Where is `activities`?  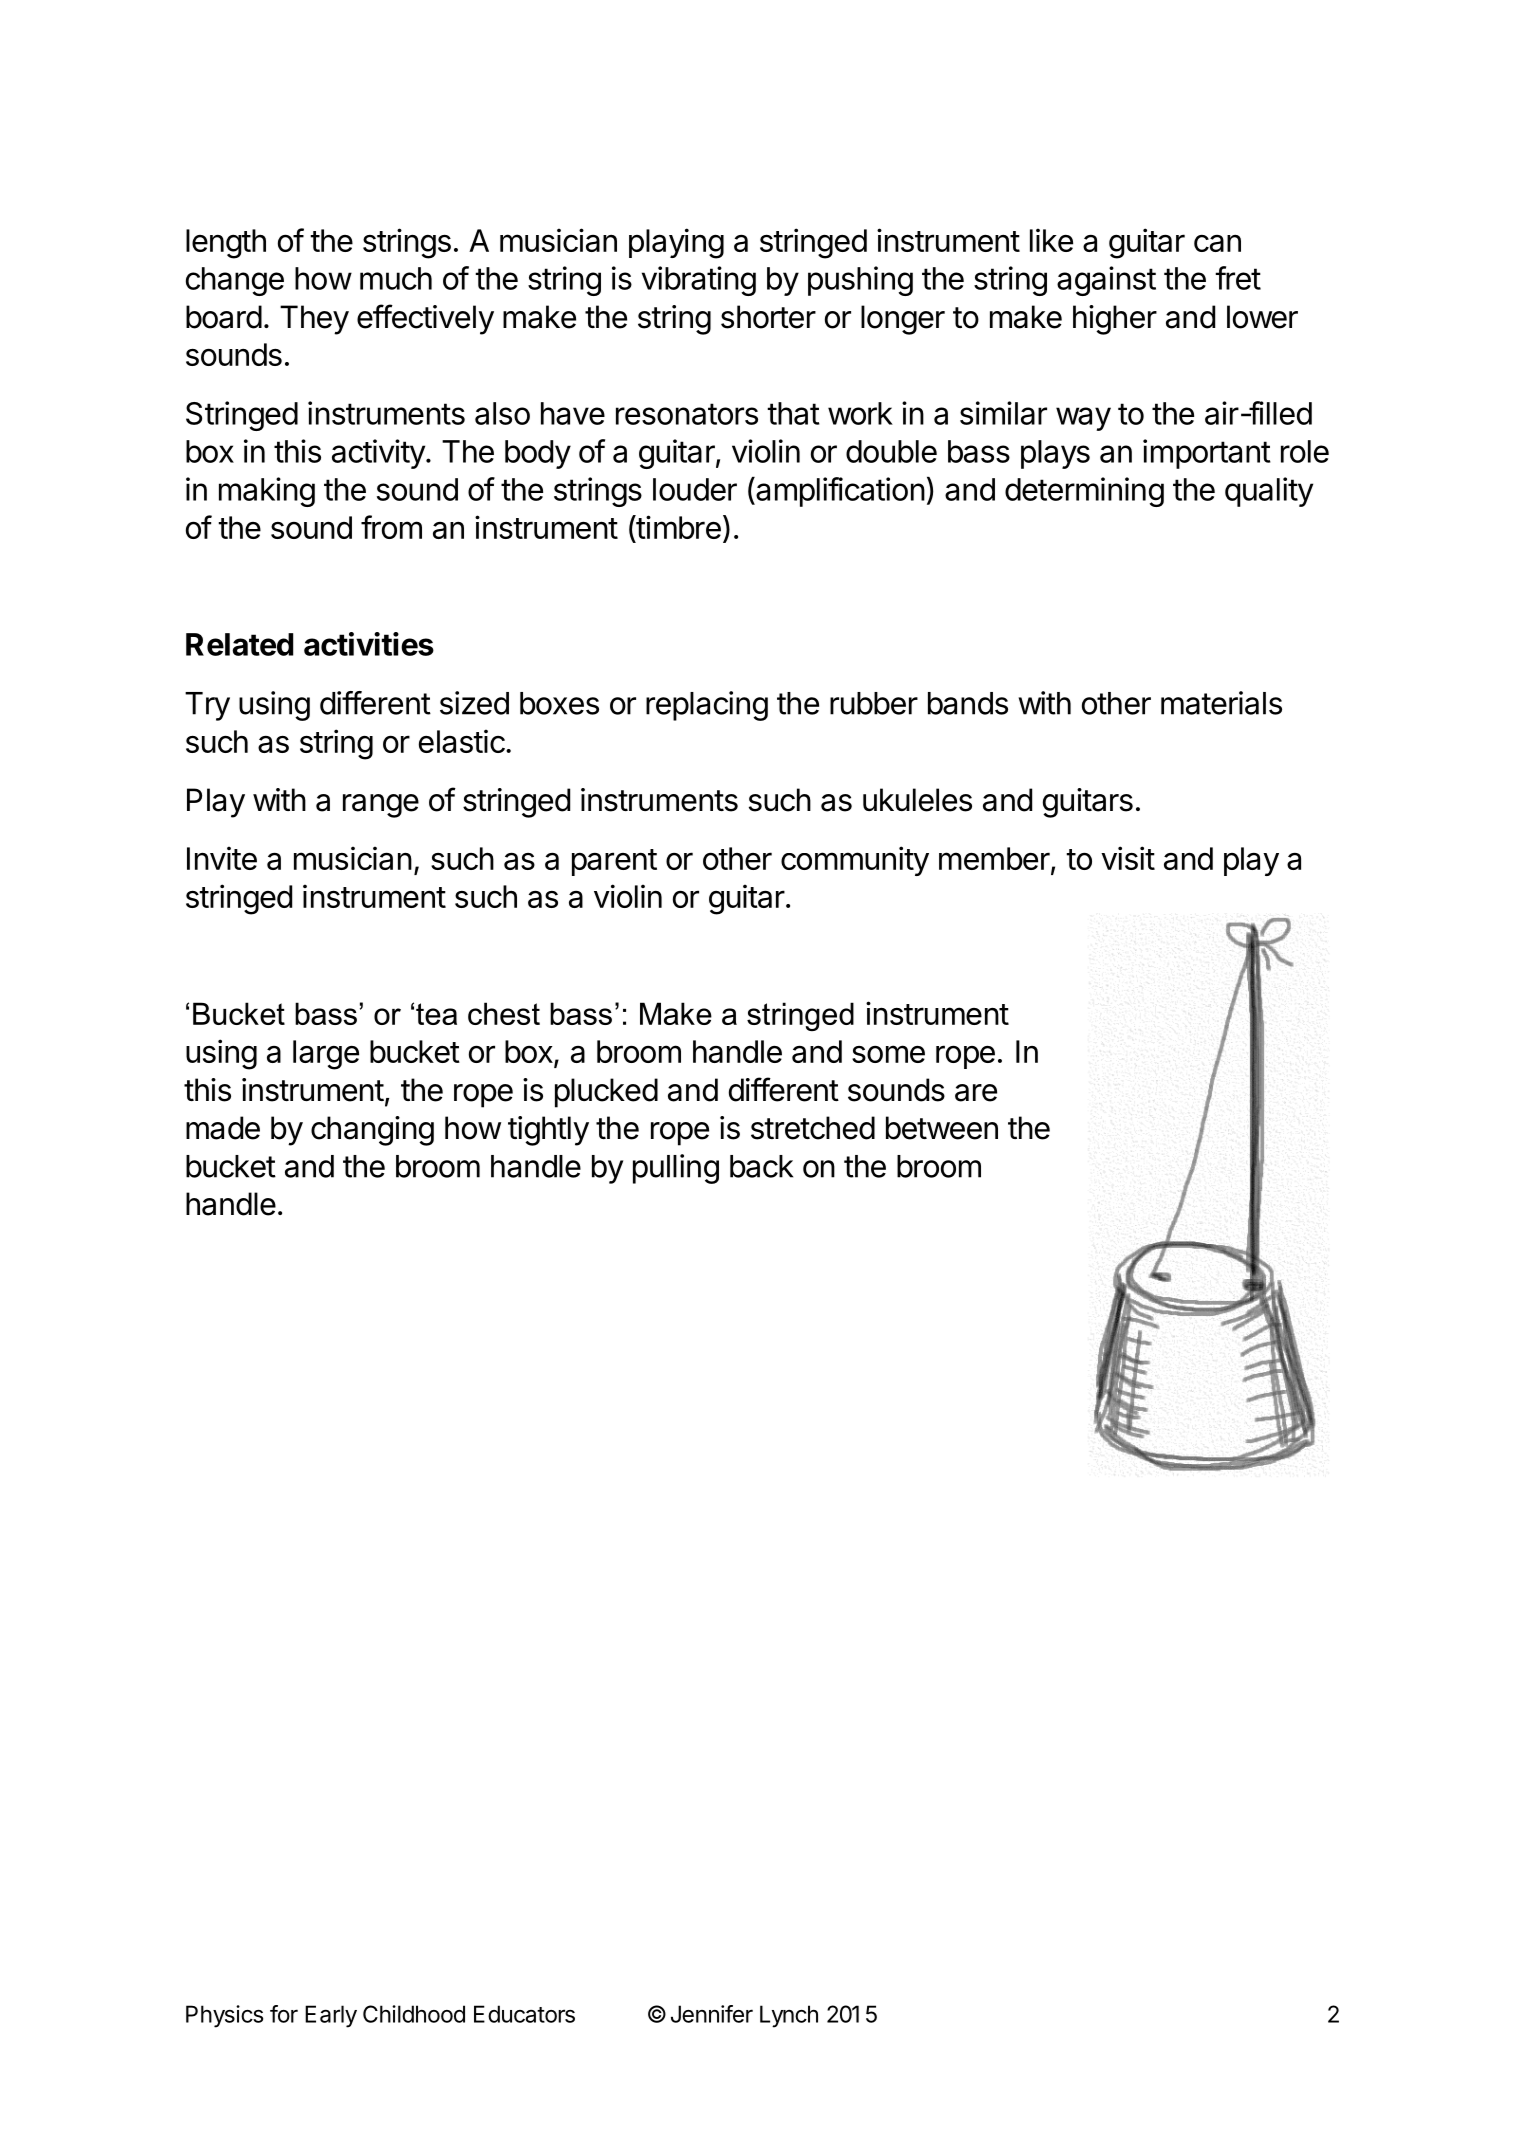 activities is located at coordinates (369, 644).
